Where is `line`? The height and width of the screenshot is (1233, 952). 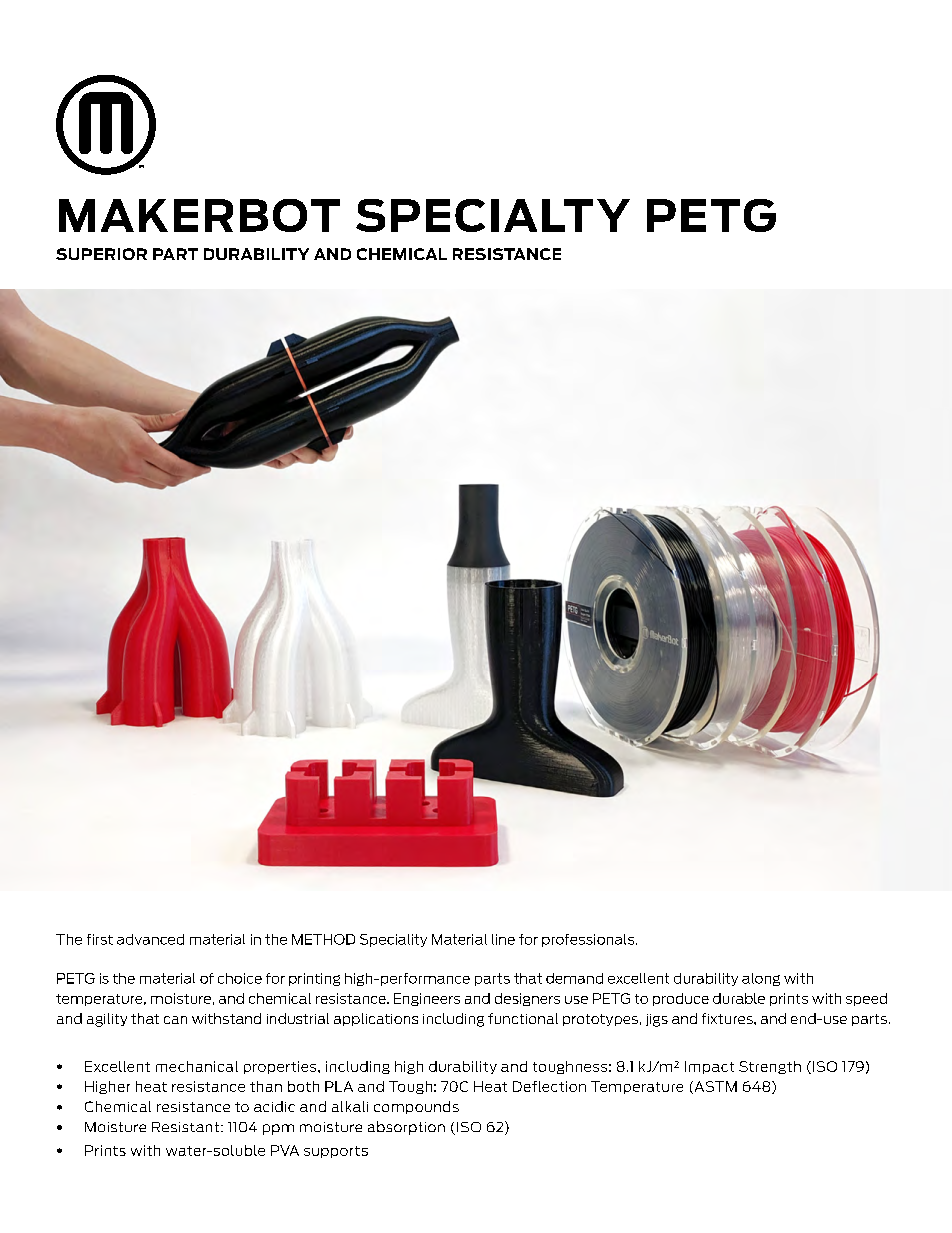
line is located at coordinates (503, 939).
